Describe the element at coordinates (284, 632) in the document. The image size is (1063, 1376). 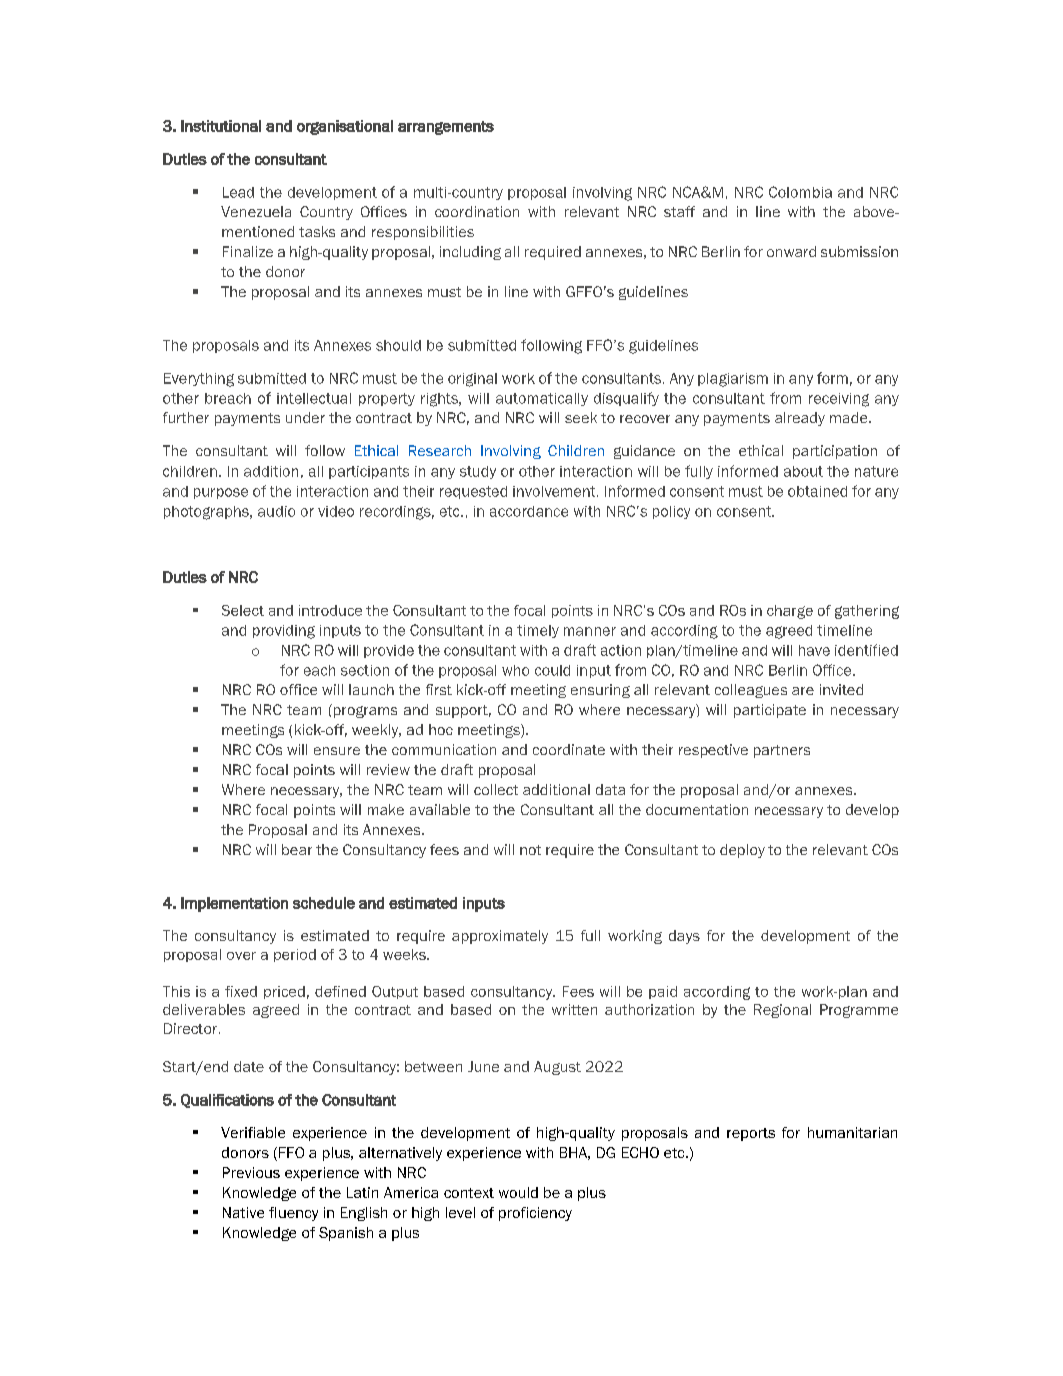
I see `providing` at that location.
